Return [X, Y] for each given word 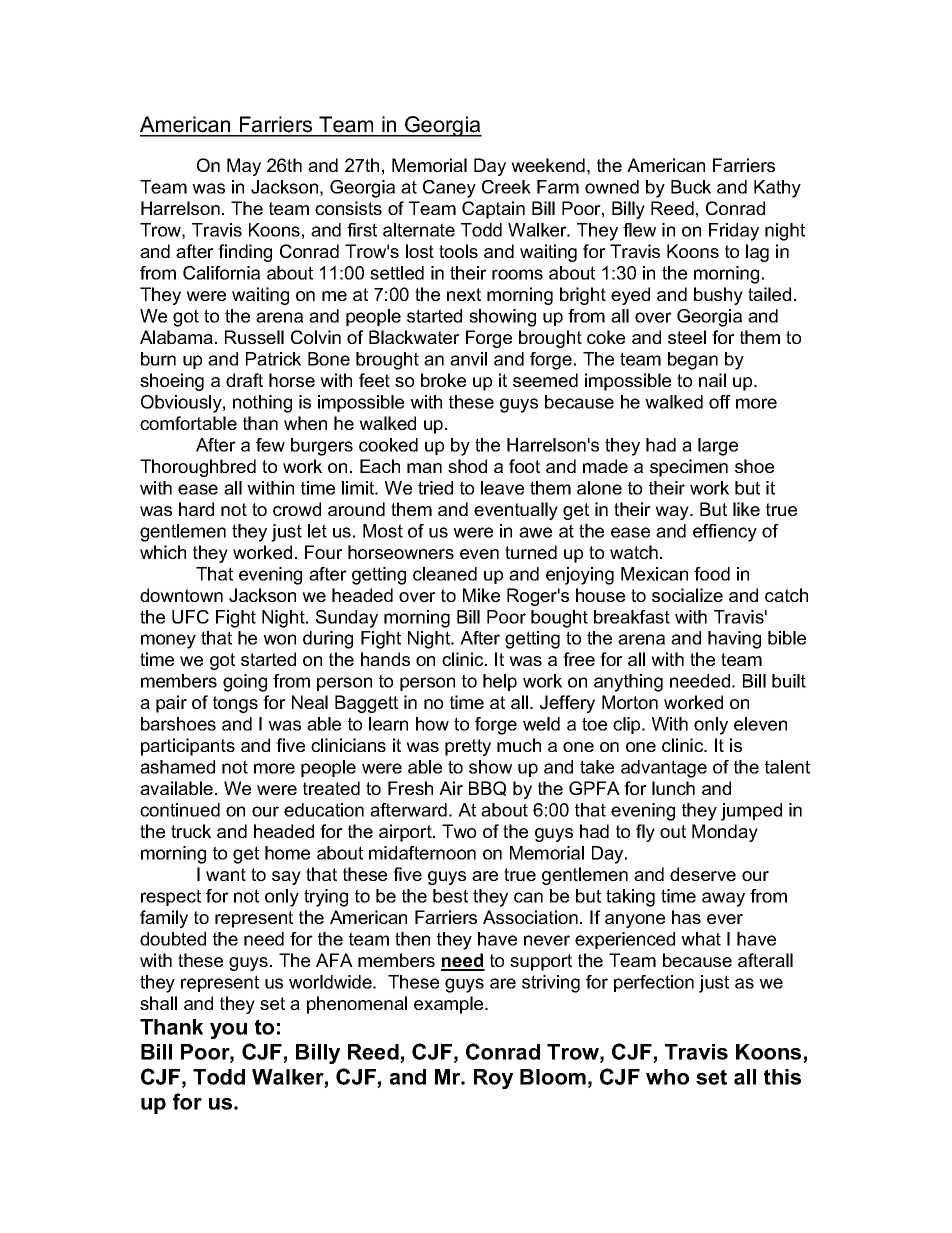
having [734, 640]
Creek [506, 187]
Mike [481, 595]
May [244, 167]
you [228, 1031]
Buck [691, 187]
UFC [190, 617]
